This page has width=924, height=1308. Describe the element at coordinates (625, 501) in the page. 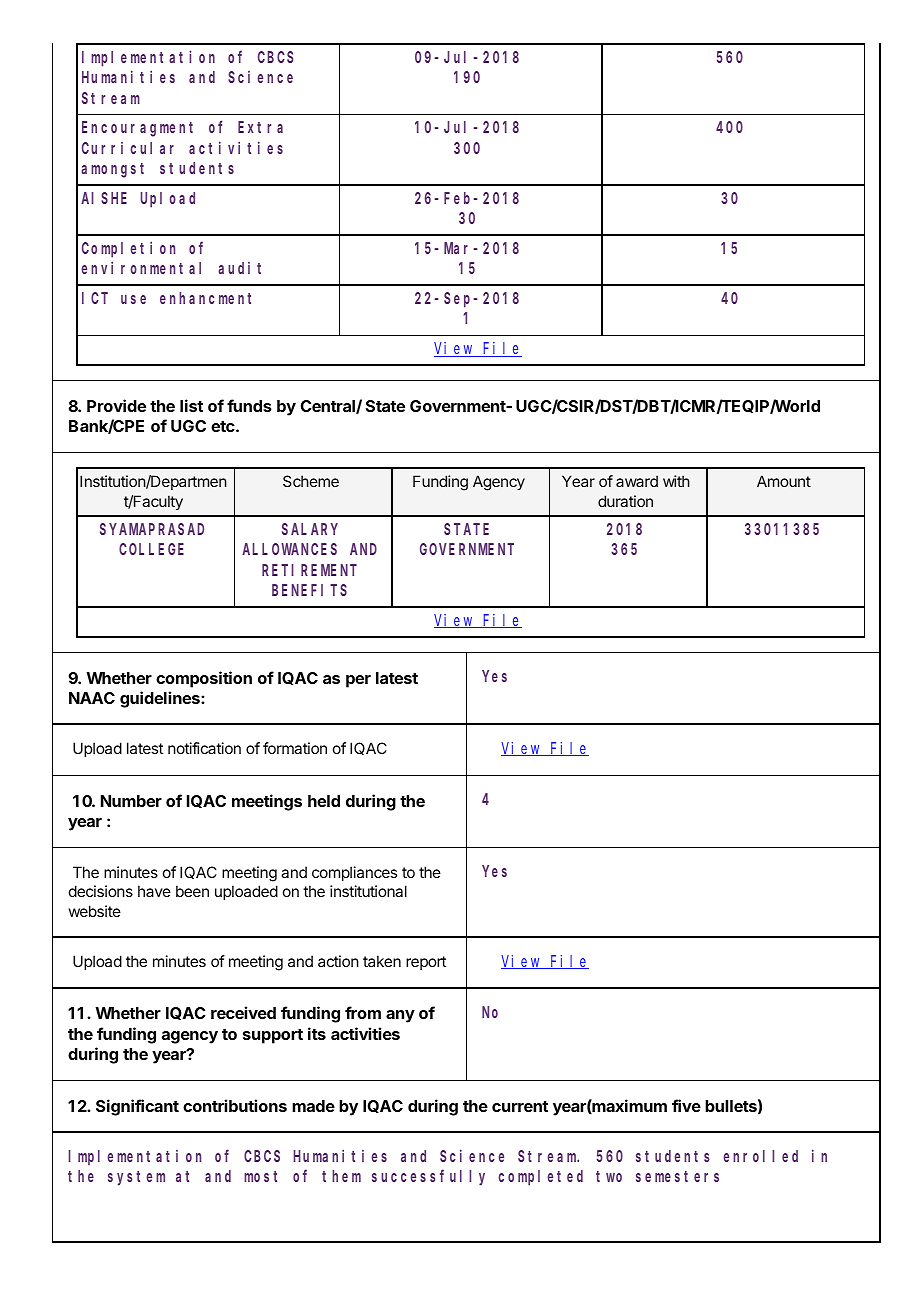

I see `duration` at that location.
